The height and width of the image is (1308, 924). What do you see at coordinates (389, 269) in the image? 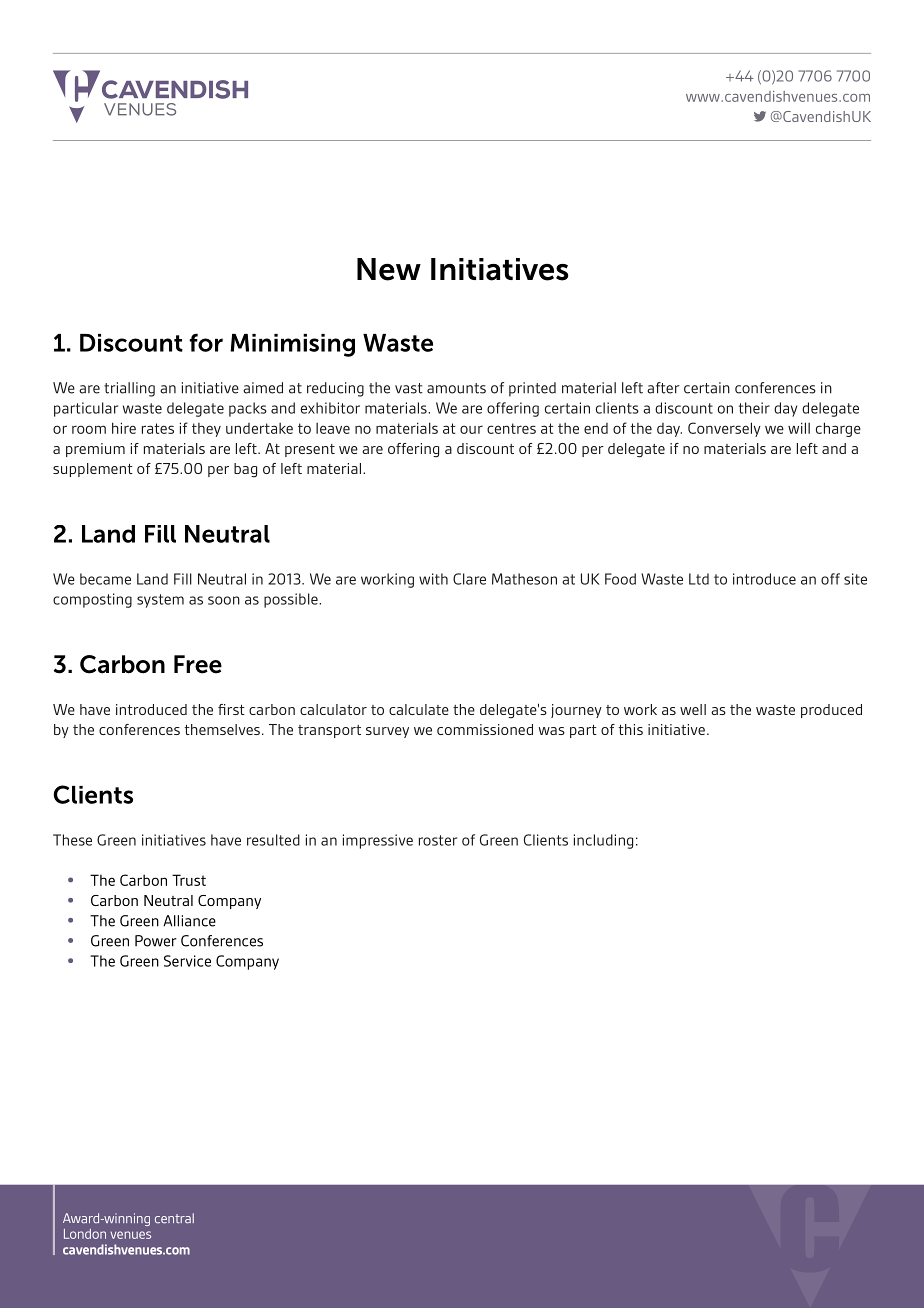
I see `New` at bounding box center [389, 269].
